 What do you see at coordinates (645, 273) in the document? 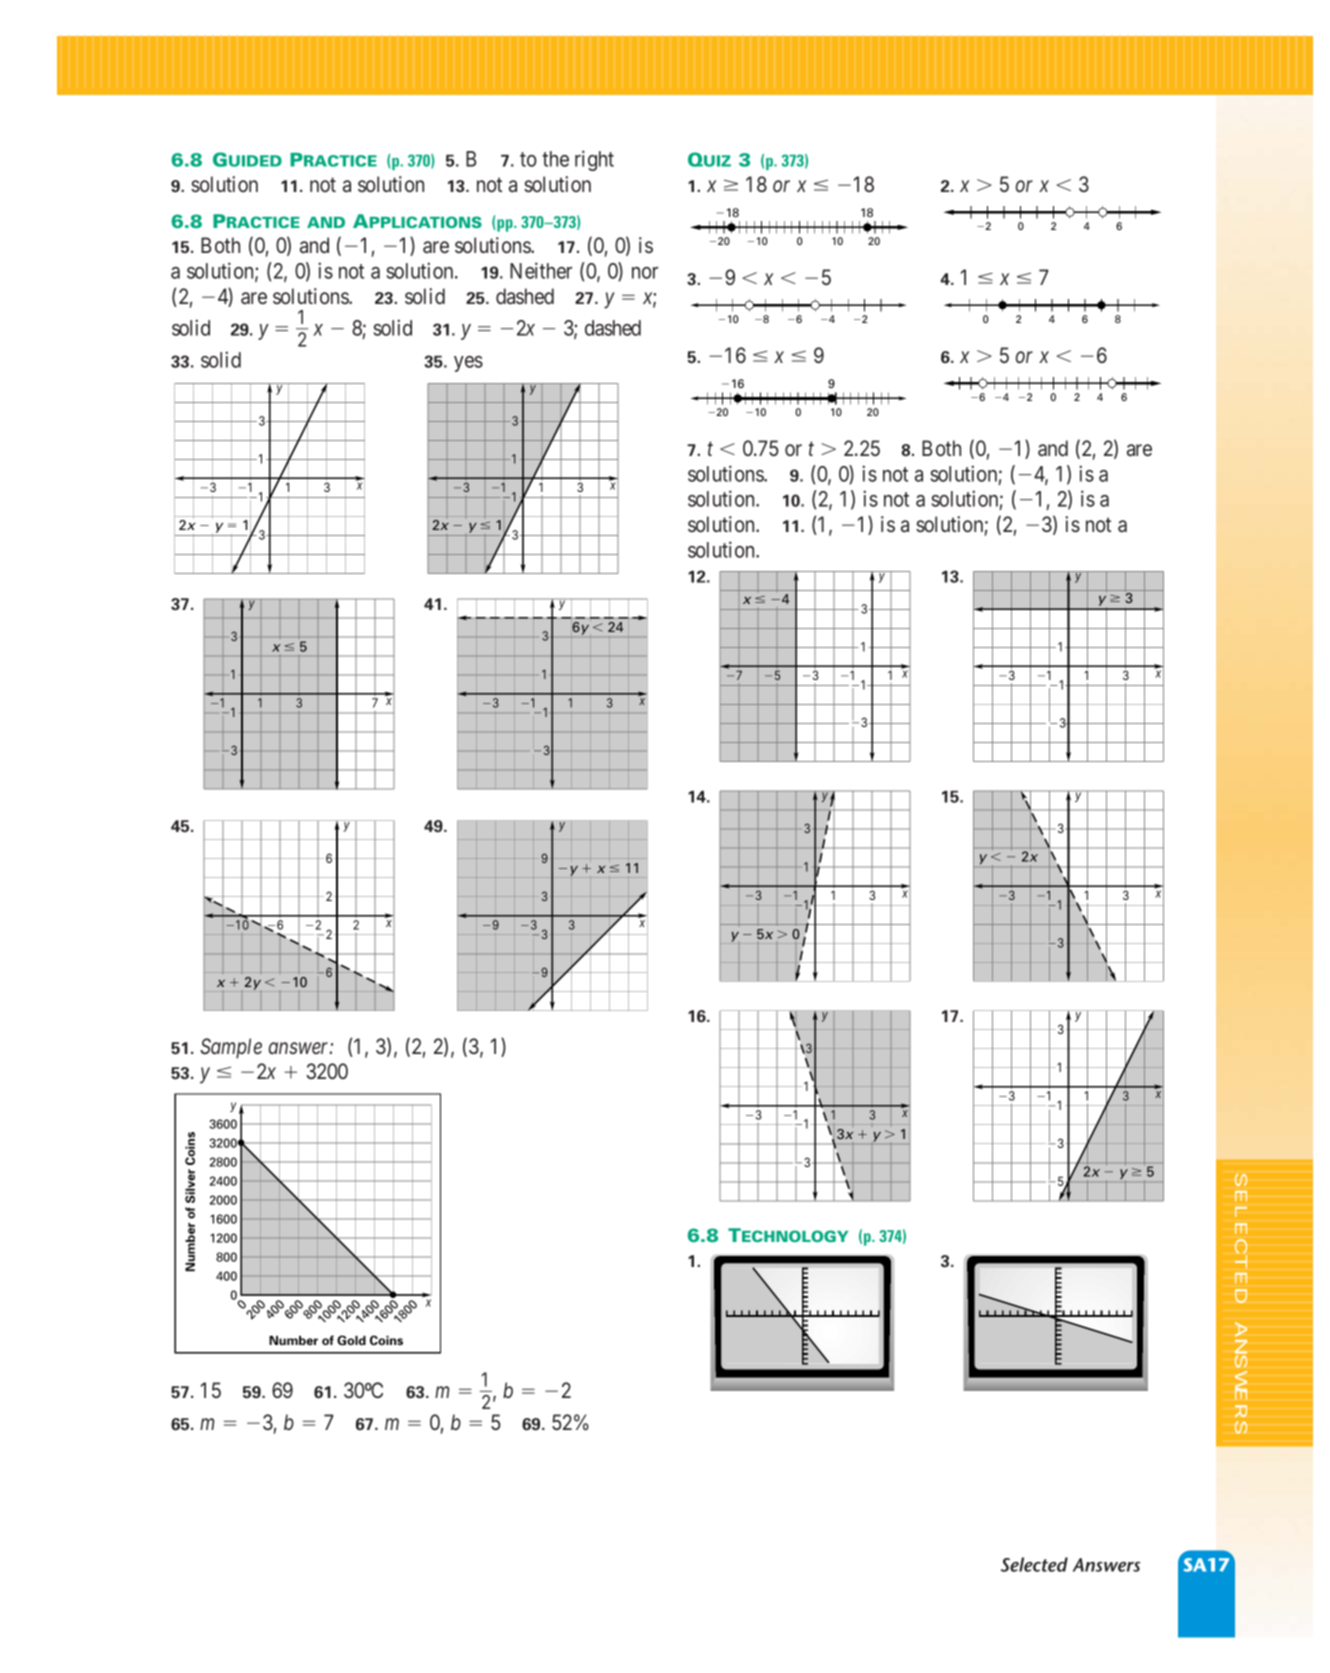
I see `nor` at bounding box center [645, 273].
